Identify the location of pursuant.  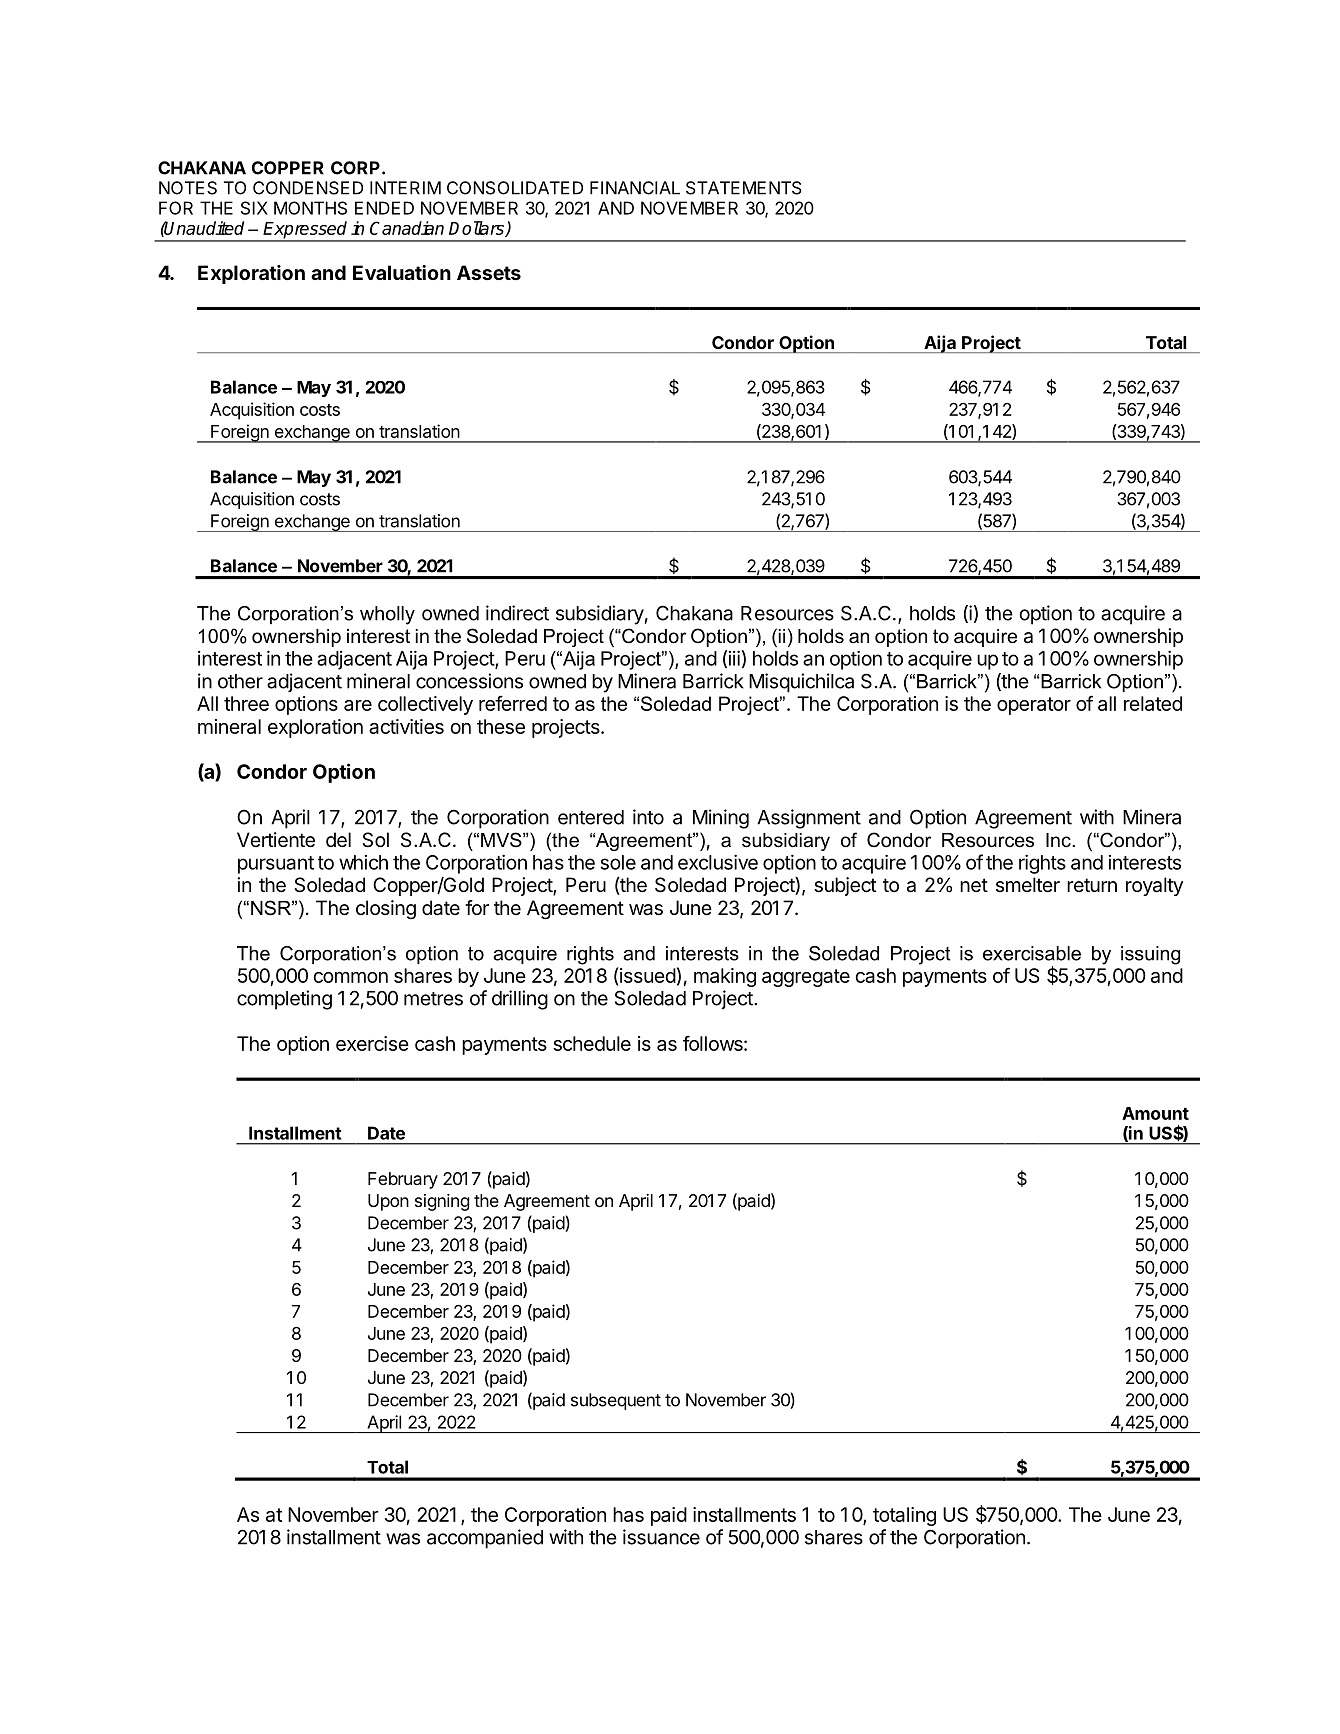
(276, 865).
